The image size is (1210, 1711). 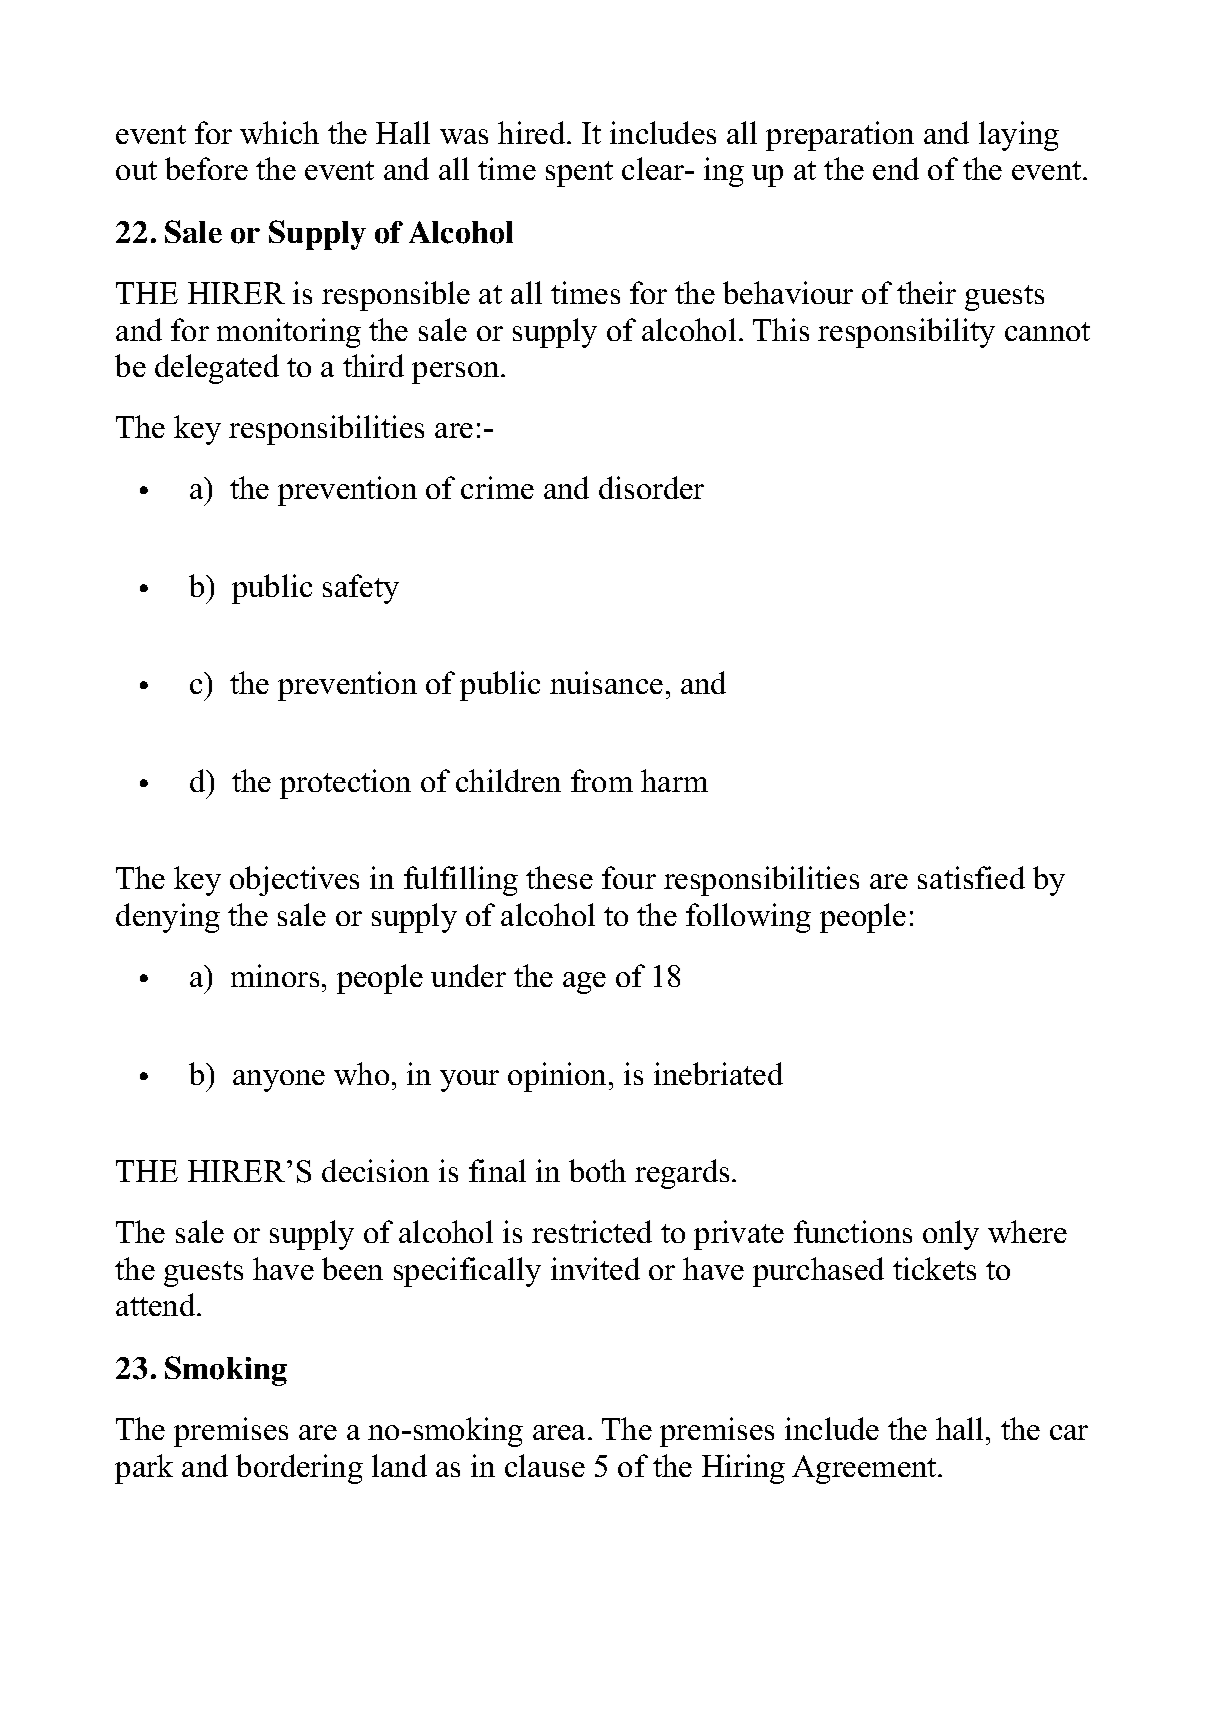 I want to click on disorder, so click(x=651, y=487).
